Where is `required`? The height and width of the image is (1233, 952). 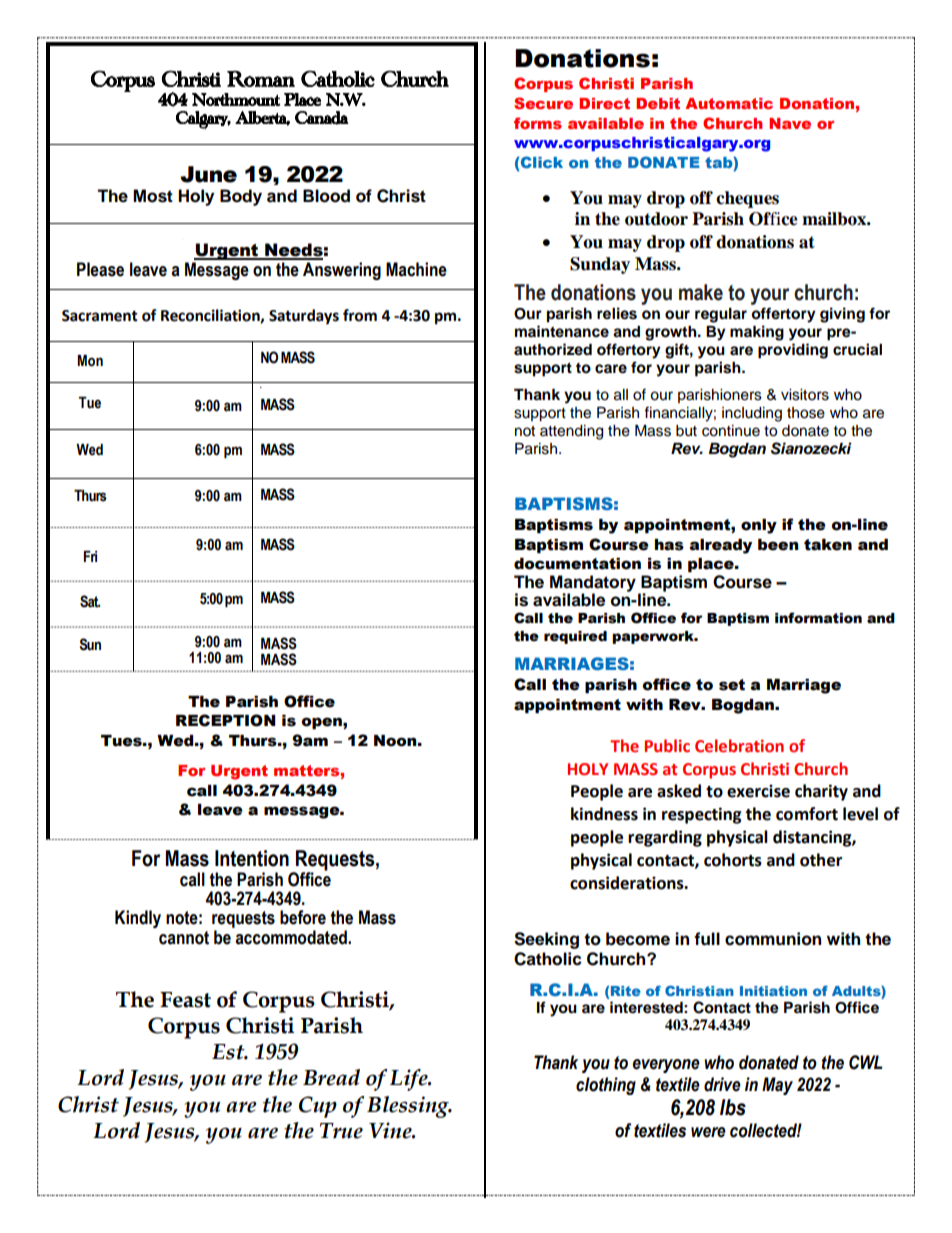 required is located at coordinates (575, 637).
